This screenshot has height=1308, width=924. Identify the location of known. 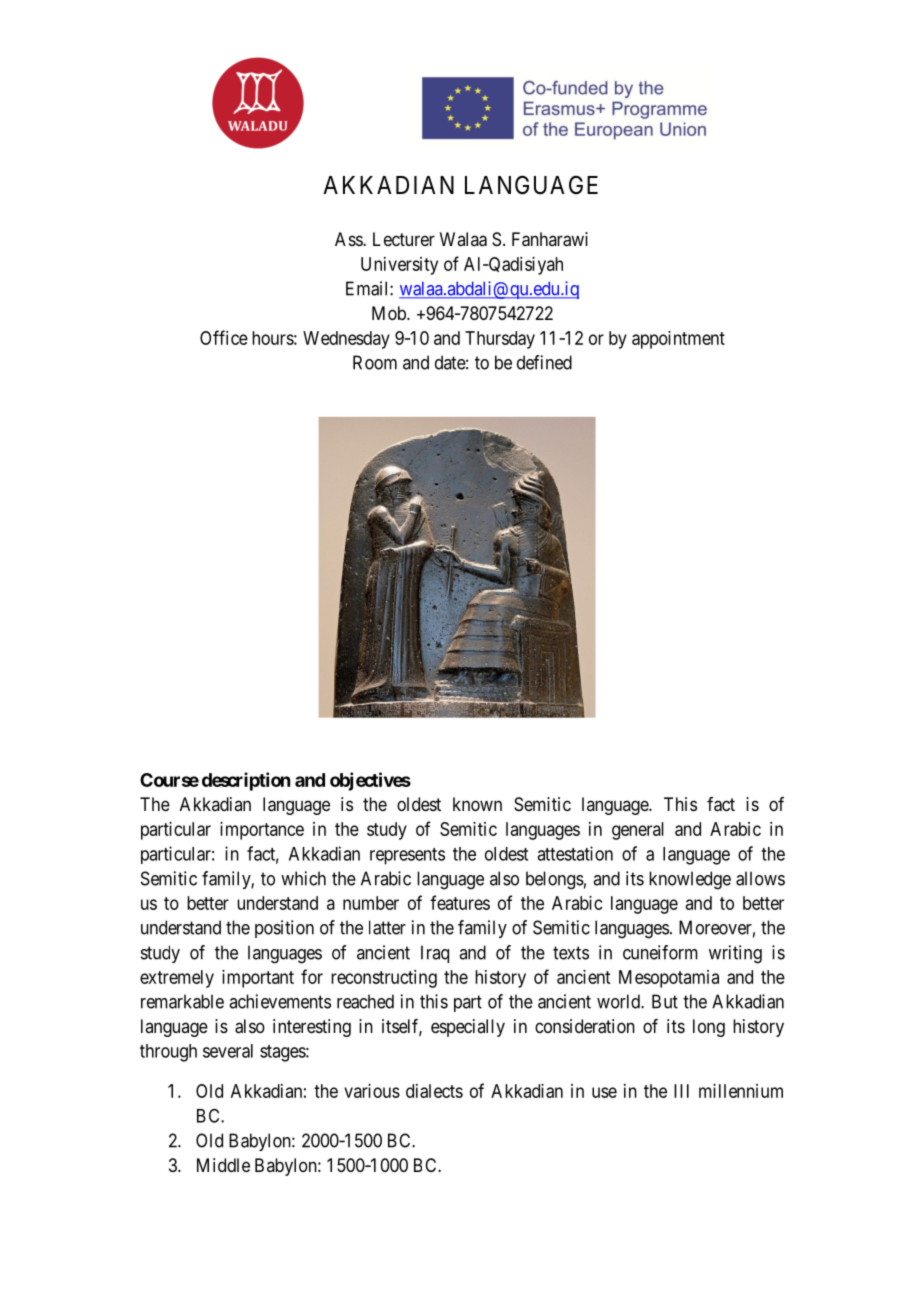
(477, 804).
